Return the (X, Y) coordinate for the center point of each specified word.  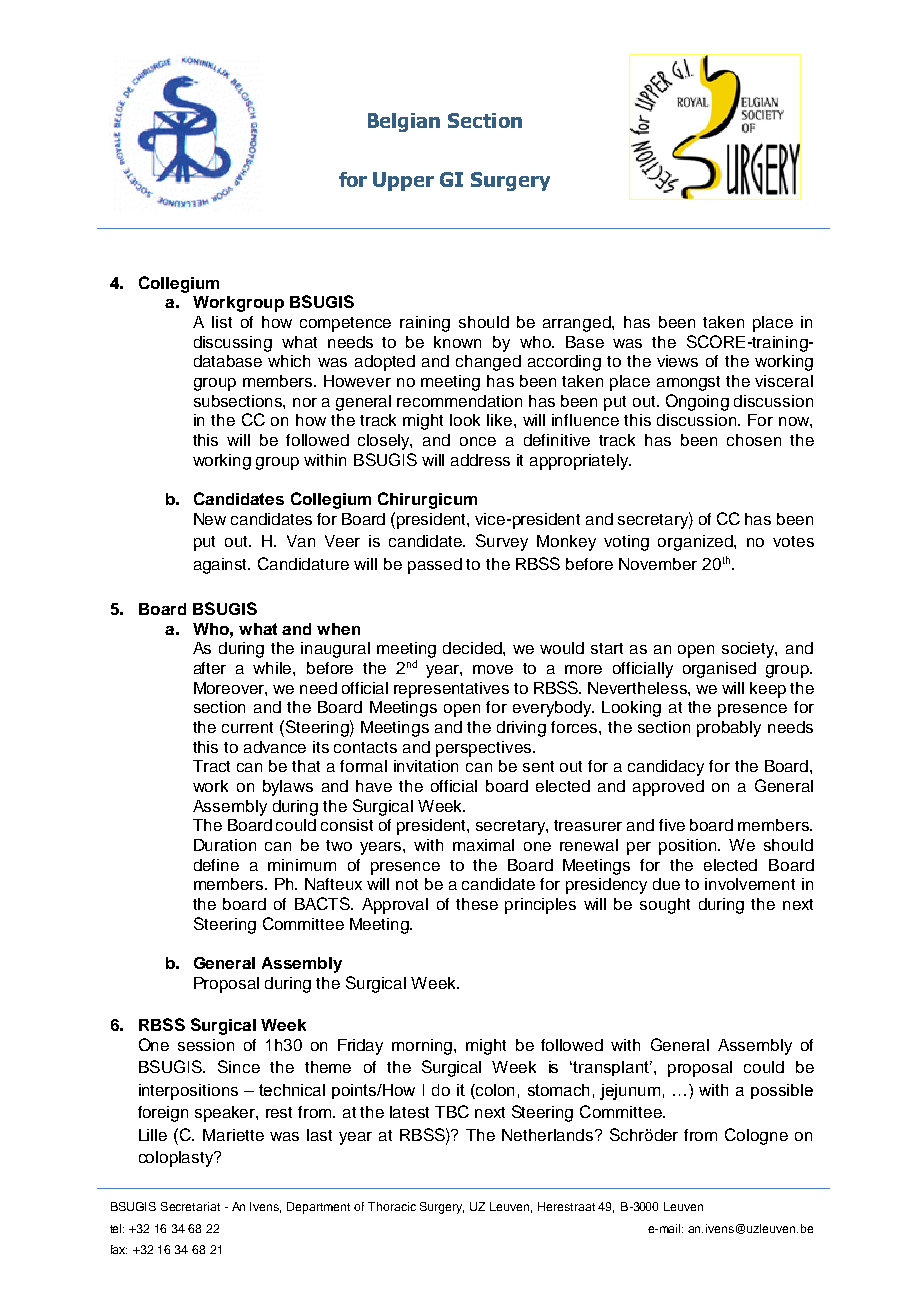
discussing (233, 344)
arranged (578, 324)
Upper (403, 181)
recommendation (459, 401)
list (222, 322)
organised (719, 670)
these (477, 904)
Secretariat (190, 1206)
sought (665, 906)
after (210, 668)
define (216, 865)
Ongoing (697, 402)
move (493, 669)
